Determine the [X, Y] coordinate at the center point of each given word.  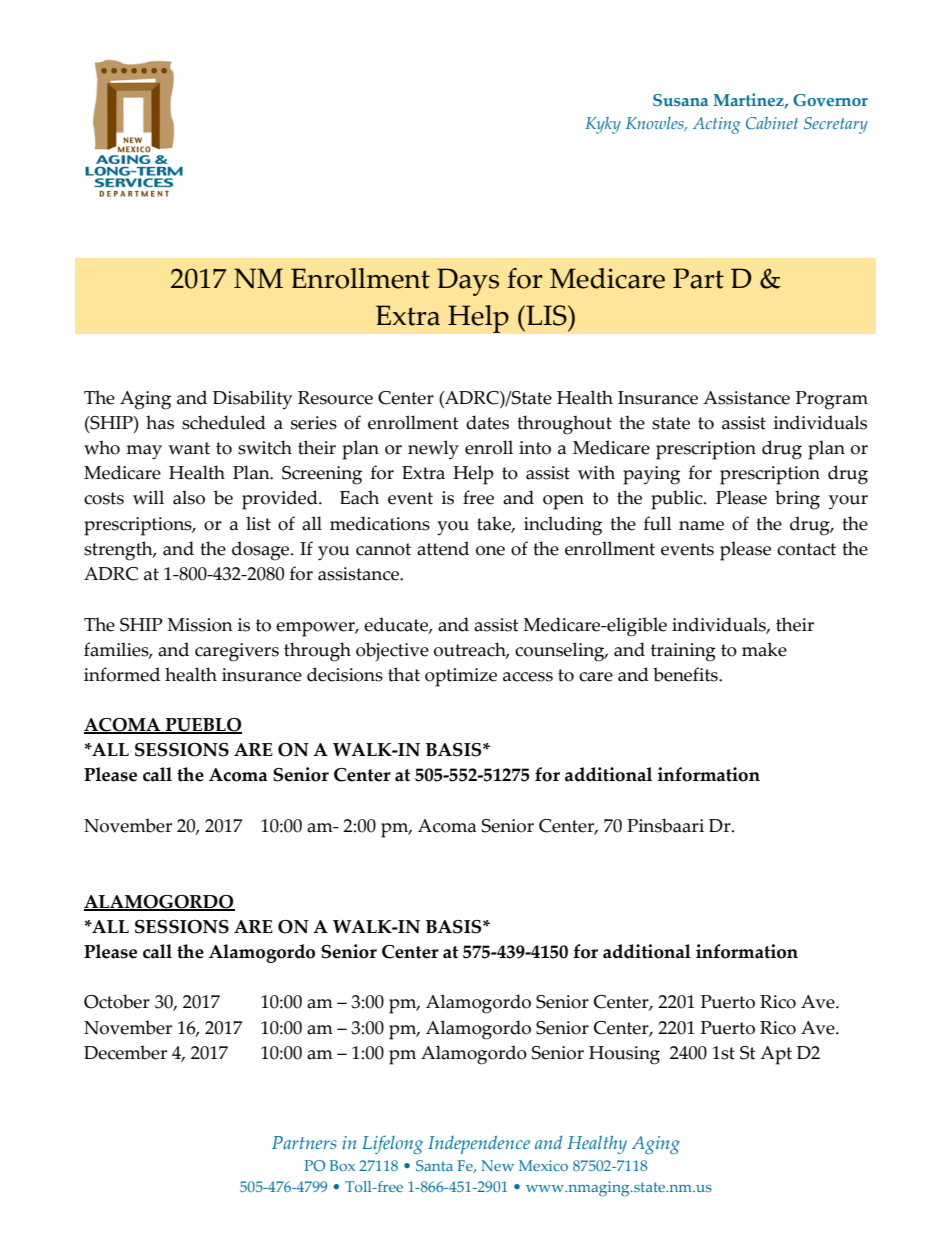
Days [468, 282]
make [764, 649]
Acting [717, 125]
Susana [680, 100]
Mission [200, 625]
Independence [479, 1144]
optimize [461, 677]
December [125, 1052]
